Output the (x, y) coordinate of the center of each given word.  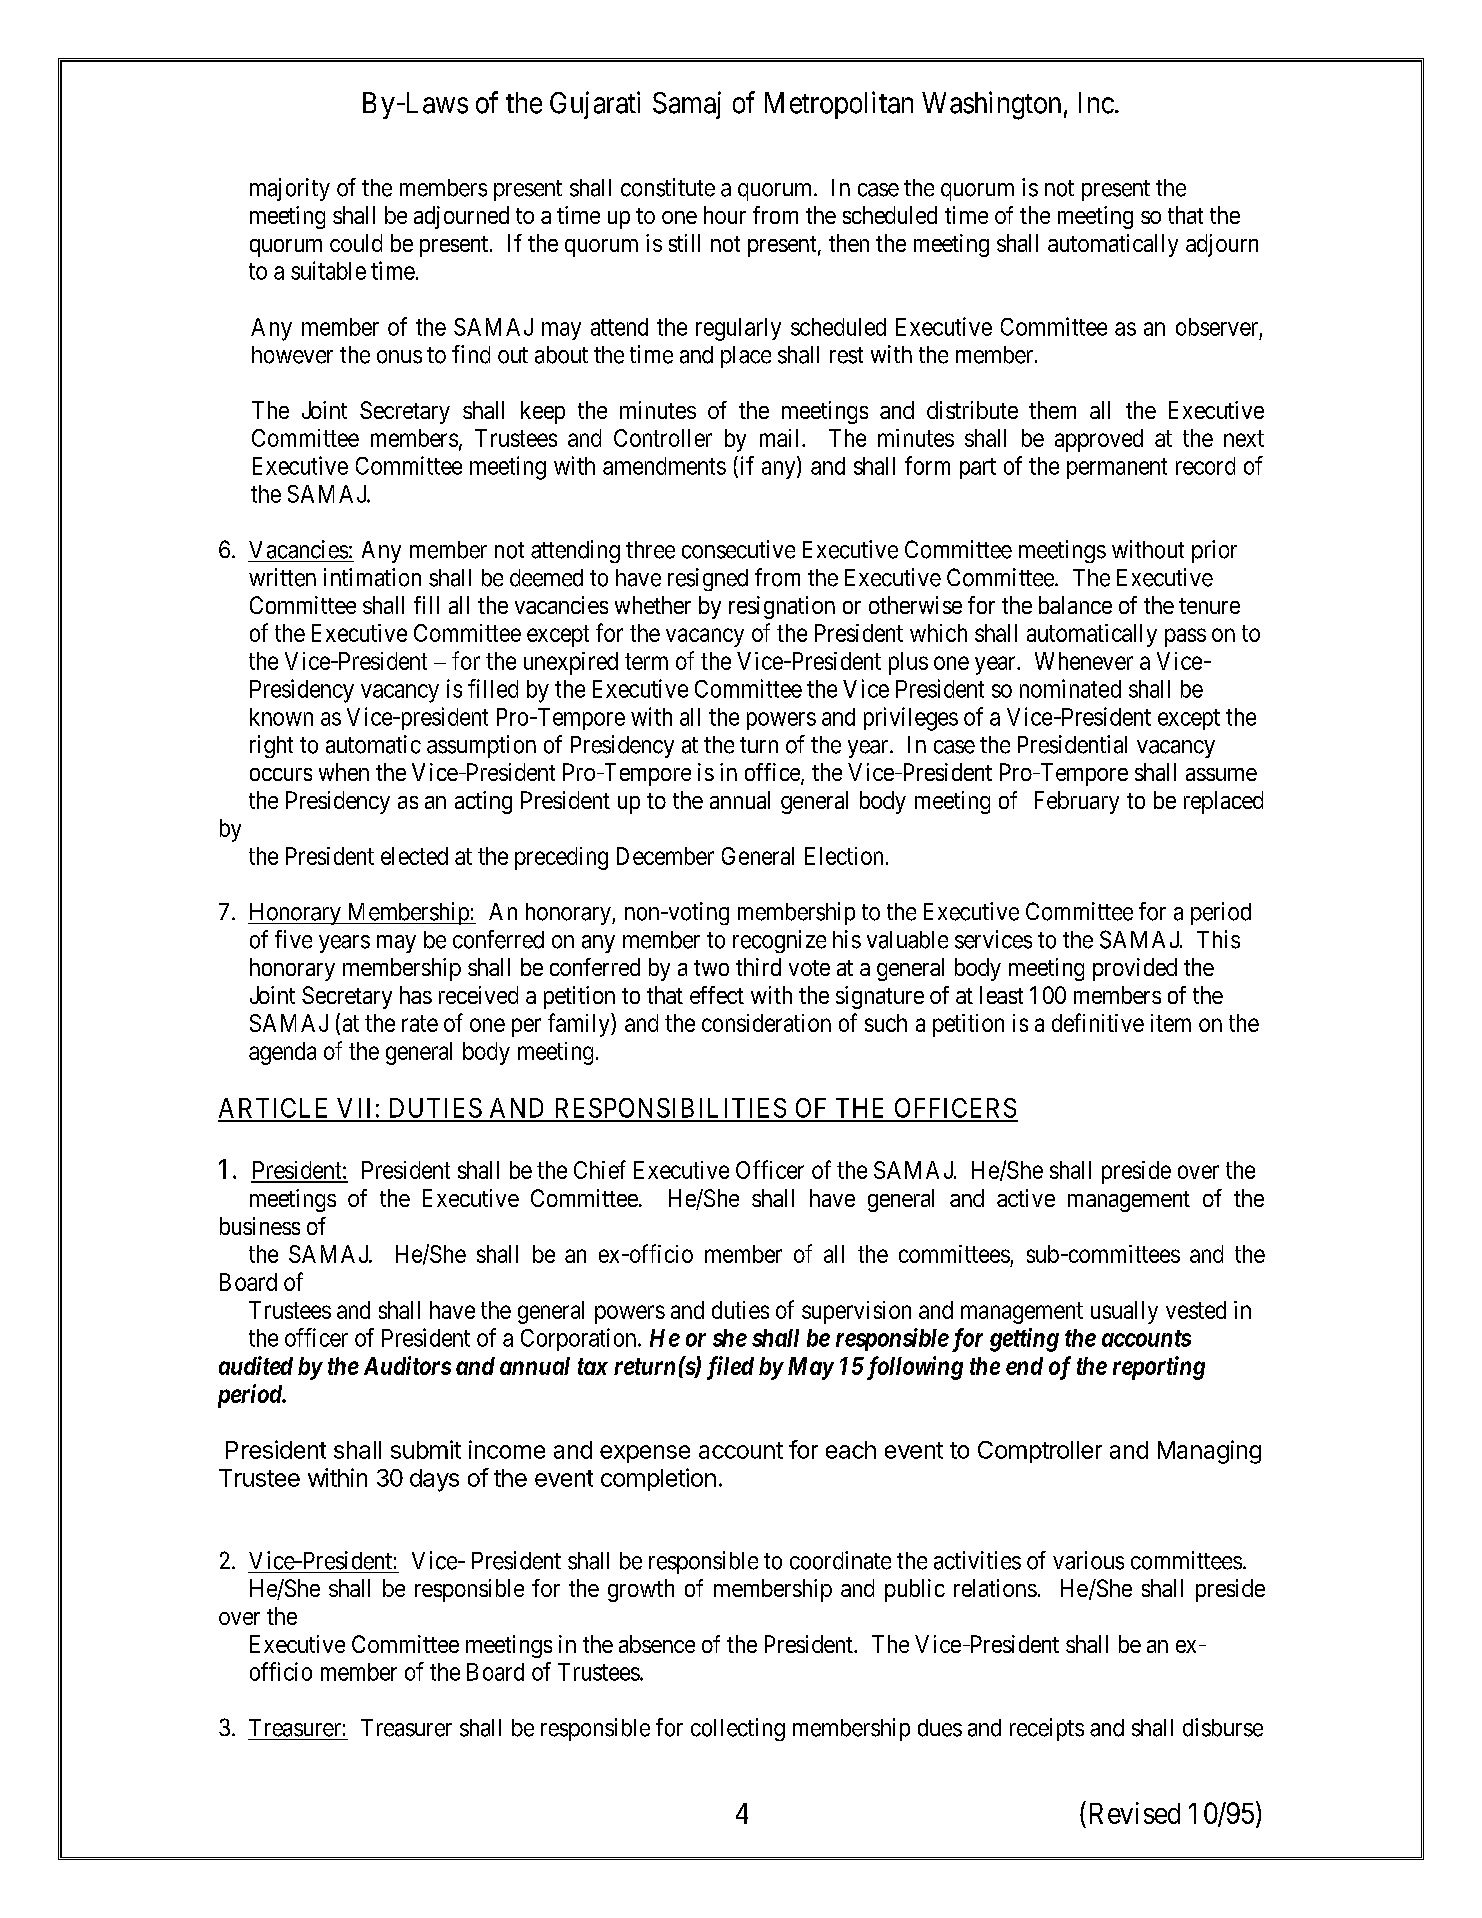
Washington (991, 105)
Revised (1135, 1813)
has (416, 995)
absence (657, 1644)
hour (725, 215)
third (758, 967)
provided (1135, 969)
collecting (738, 1729)
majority (290, 189)
